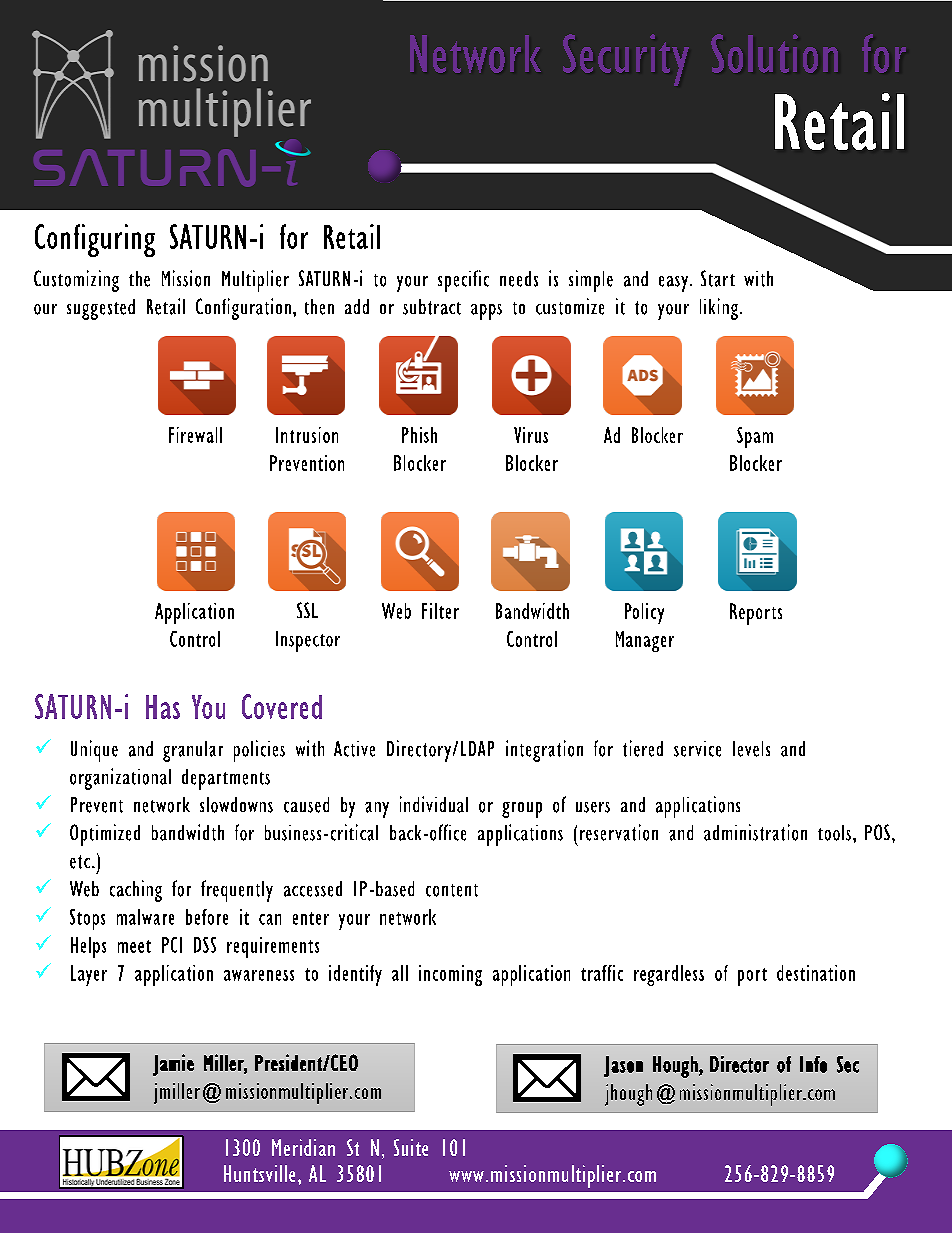 Image resolution: width=952 pixels, height=1233 pixels. Describe the element at coordinates (644, 613) in the screenshot. I see `Policy` at that location.
